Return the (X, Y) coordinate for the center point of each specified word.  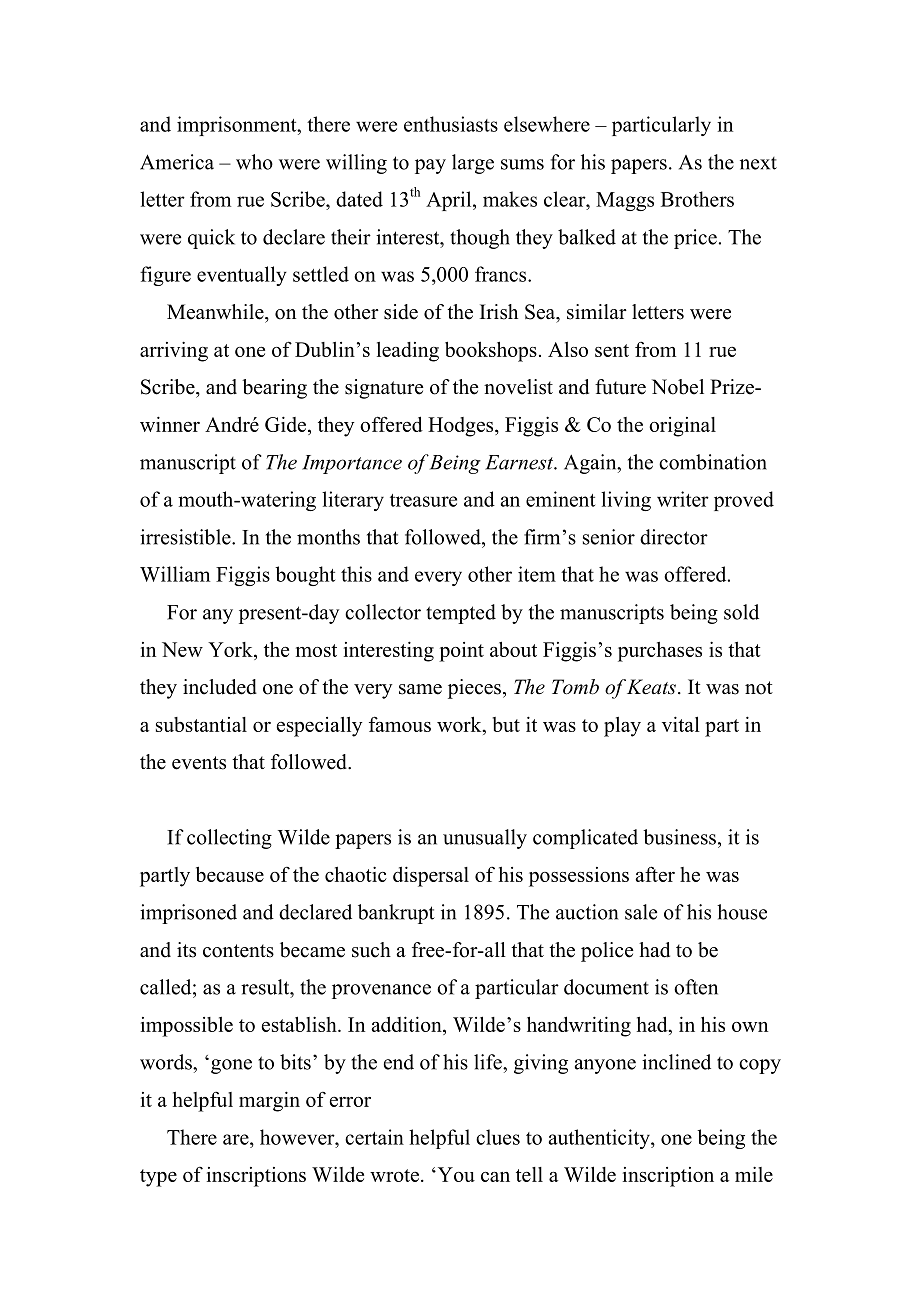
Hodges (462, 427)
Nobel (678, 387)
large (473, 164)
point (461, 652)
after (655, 874)
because (230, 874)
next (758, 163)
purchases (660, 652)
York (231, 651)
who (254, 162)
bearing (274, 389)
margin (269, 1101)
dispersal (431, 876)
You (455, 1174)
